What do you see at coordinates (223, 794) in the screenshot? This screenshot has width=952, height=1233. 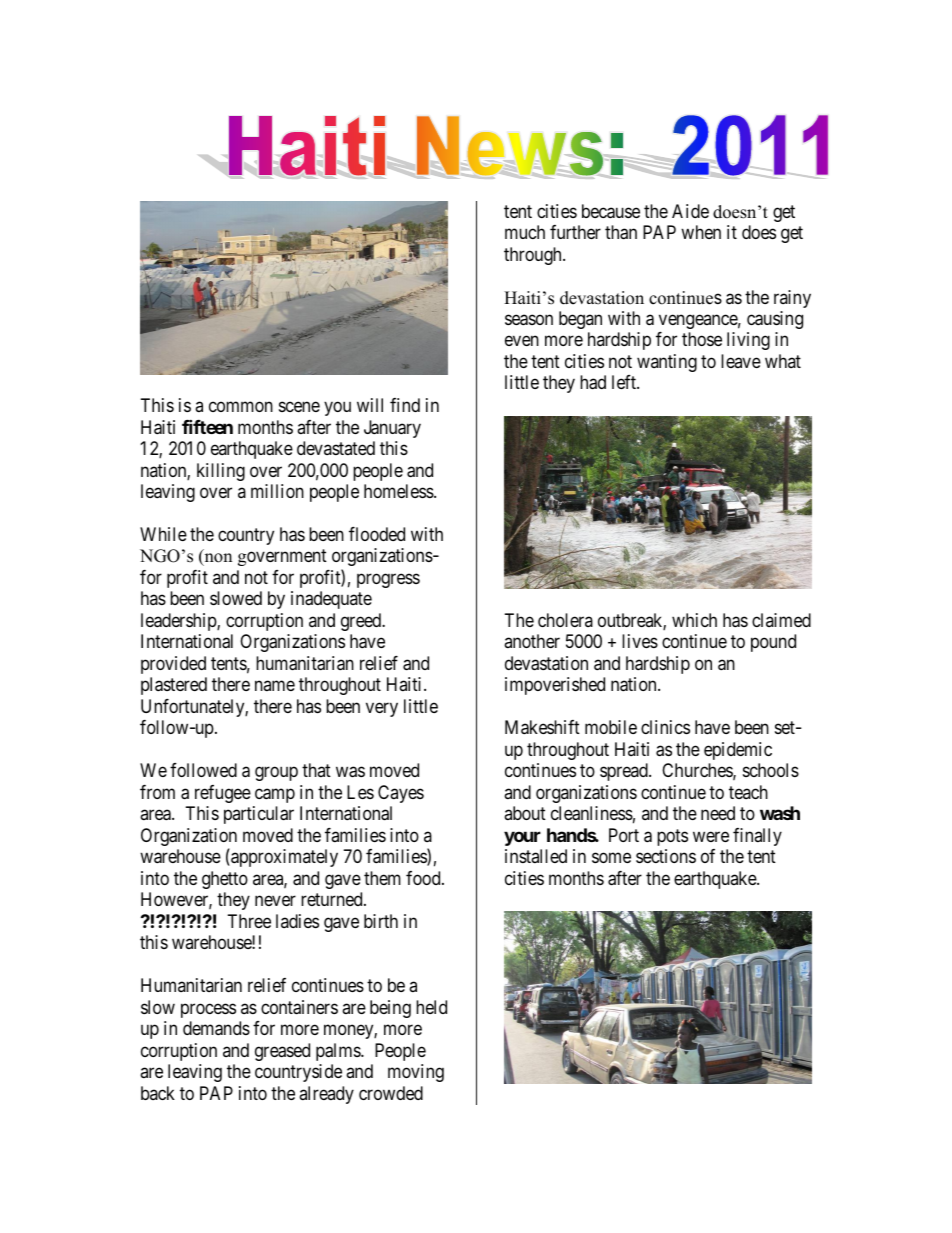 I see `refugee` at bounding box center [223, 794].
